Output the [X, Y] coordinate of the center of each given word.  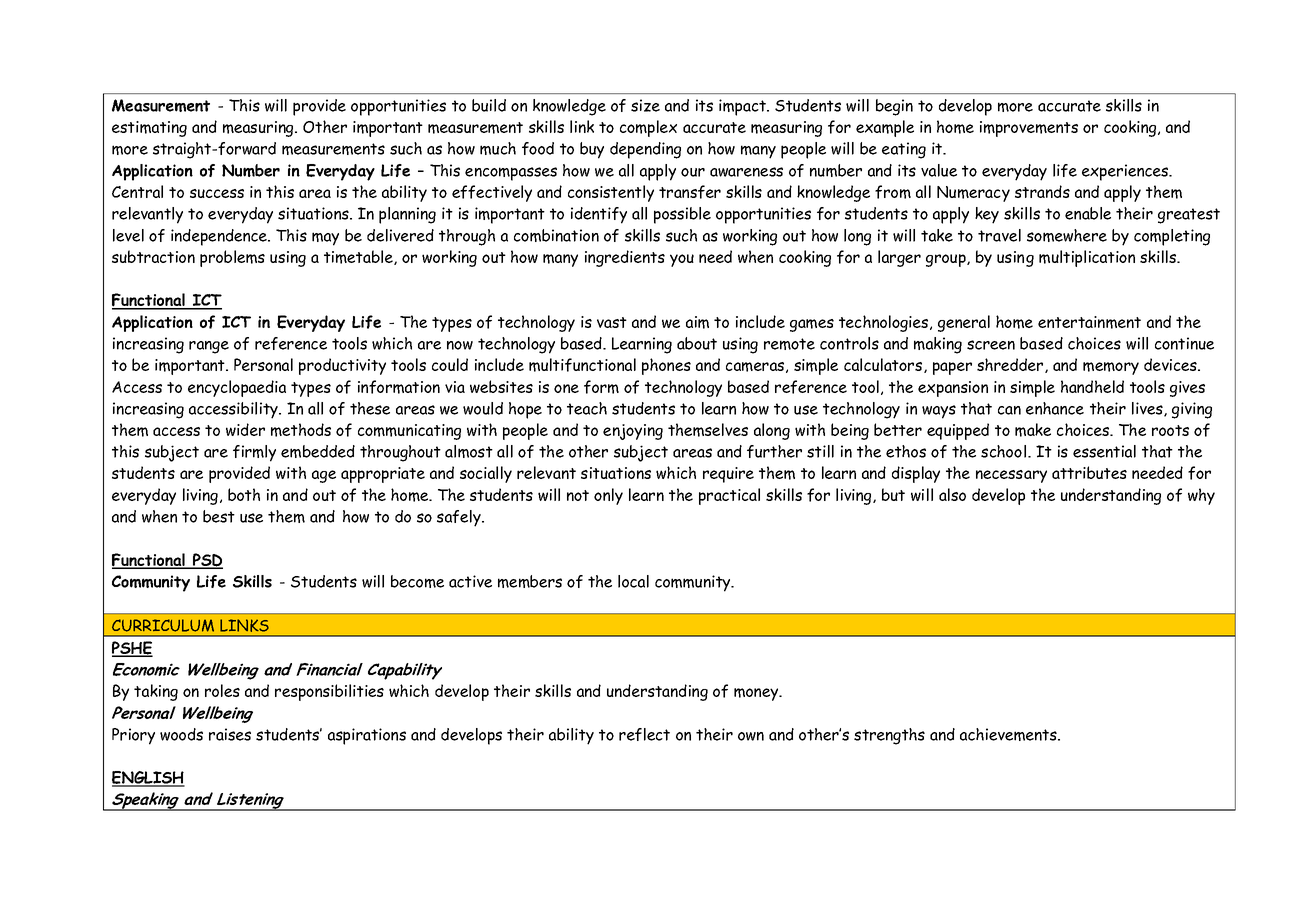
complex [648, 128]
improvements [1029, 129]
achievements [1009, 734]
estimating [149, 129]
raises [230, 734]
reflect [644, 734]
